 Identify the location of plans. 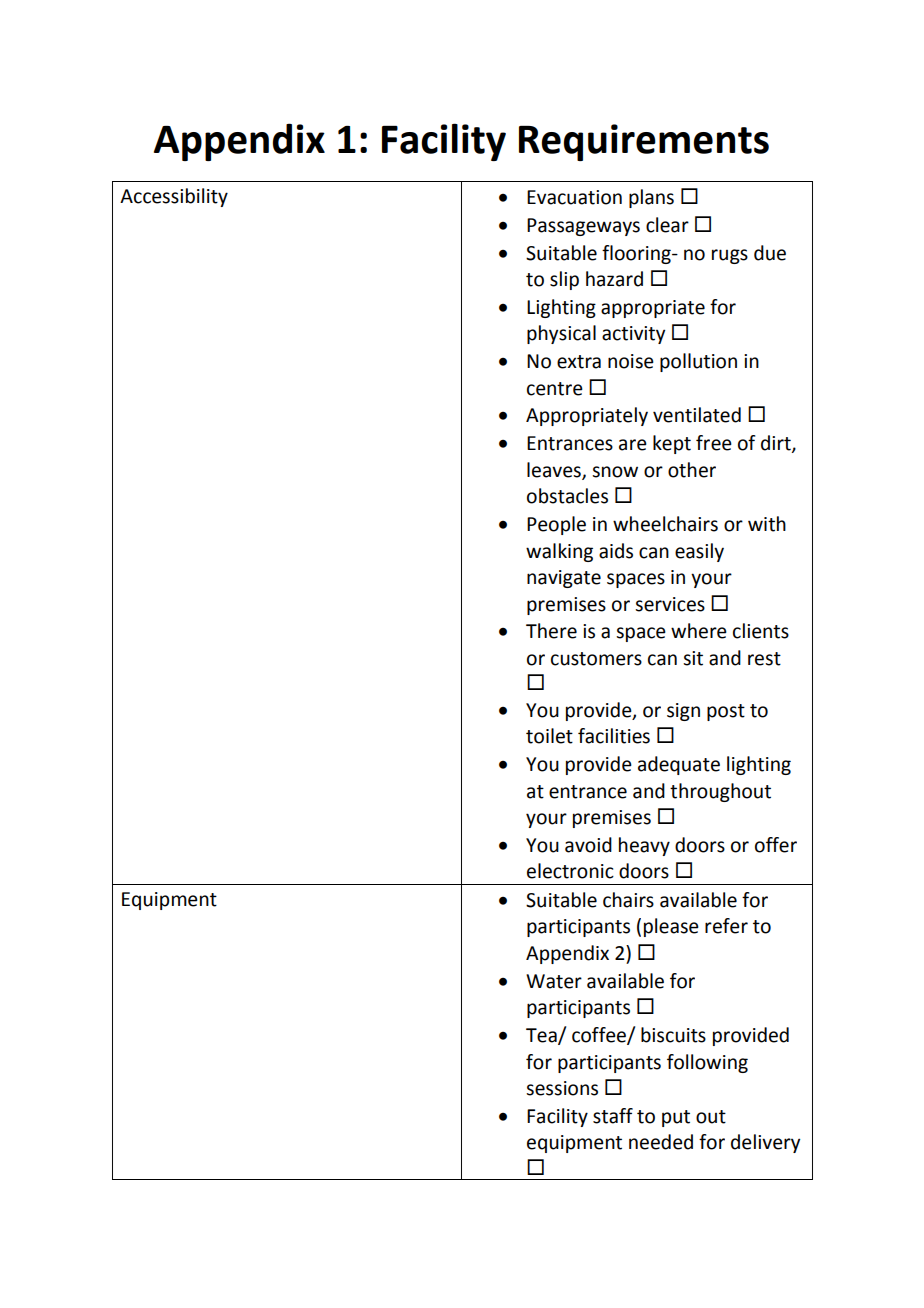
(651, 198).
